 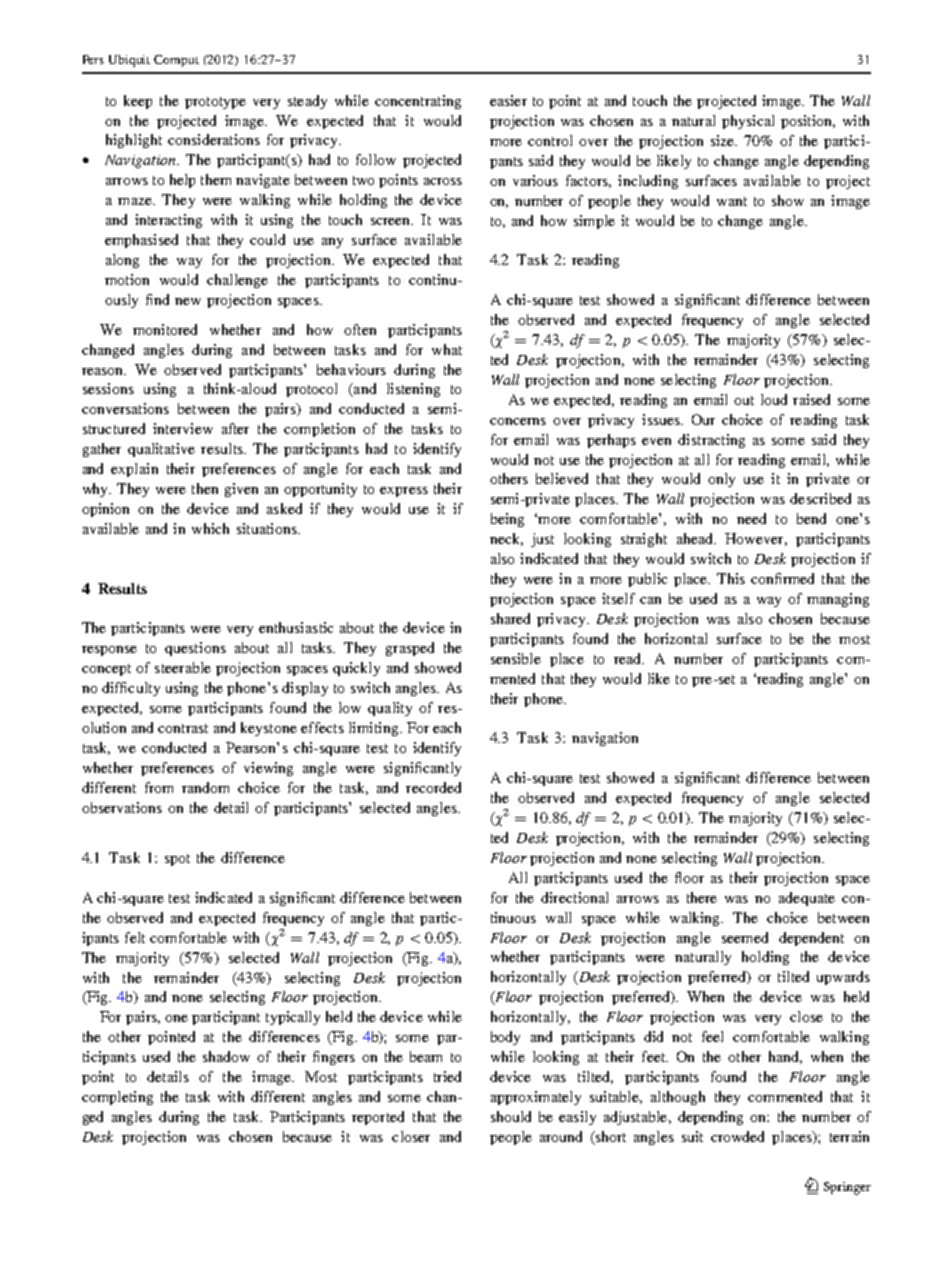 I want to click on distracting, so click(x=711, y=441).
